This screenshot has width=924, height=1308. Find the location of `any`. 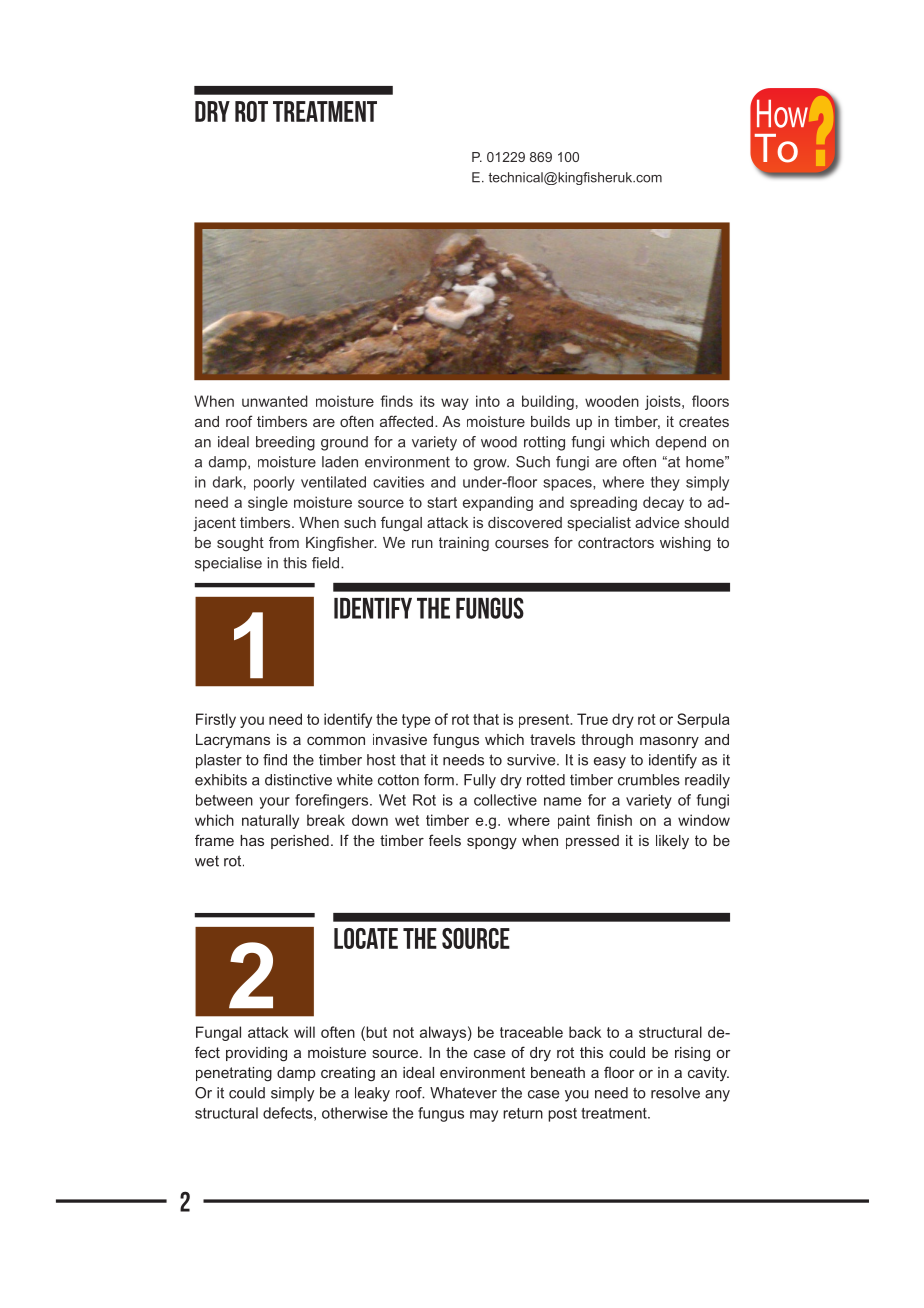

any is located at coordinates (717, 1096).
